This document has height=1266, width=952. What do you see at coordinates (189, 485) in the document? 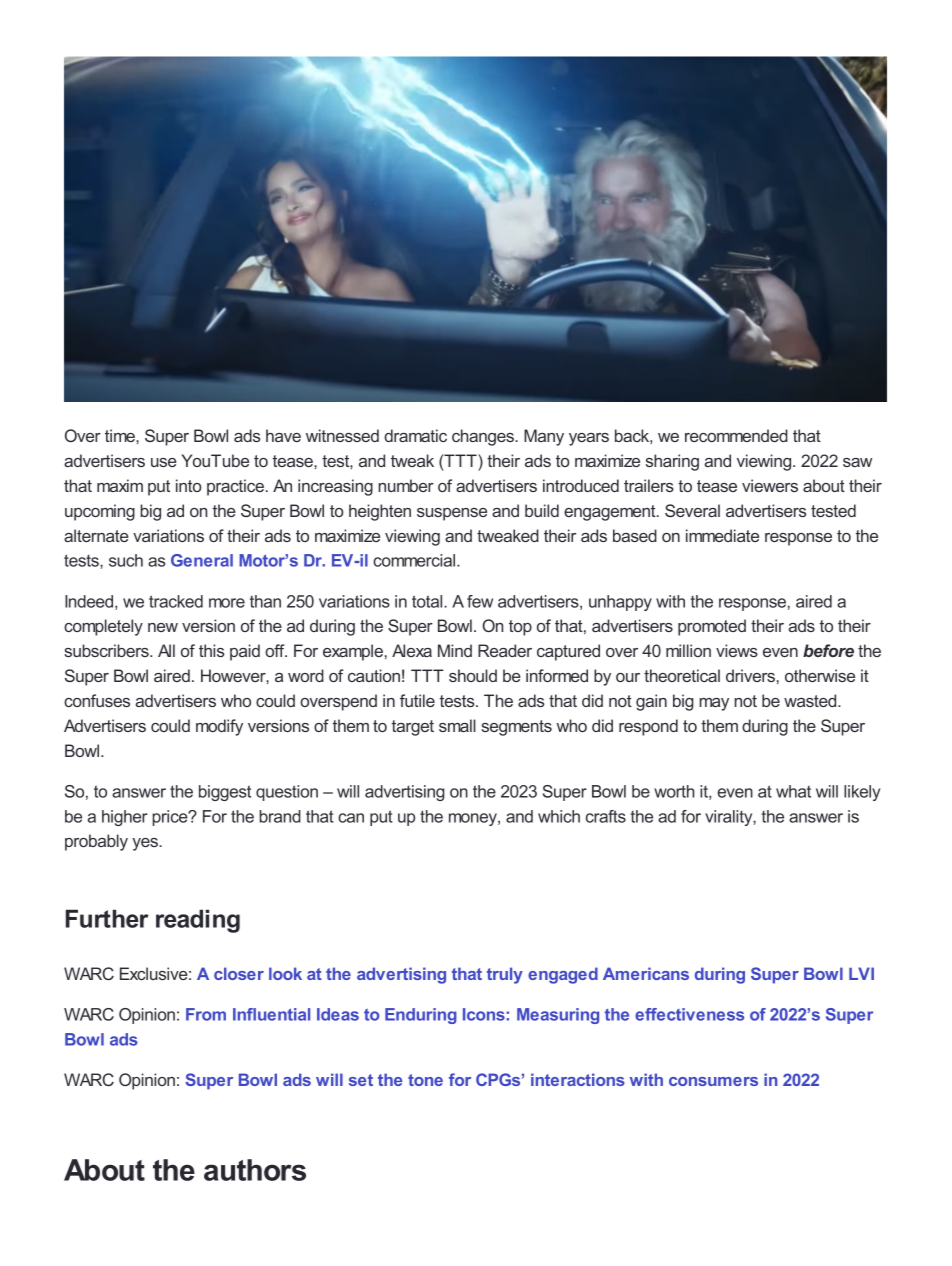
I see `into` at bounding box center [189, 485].
